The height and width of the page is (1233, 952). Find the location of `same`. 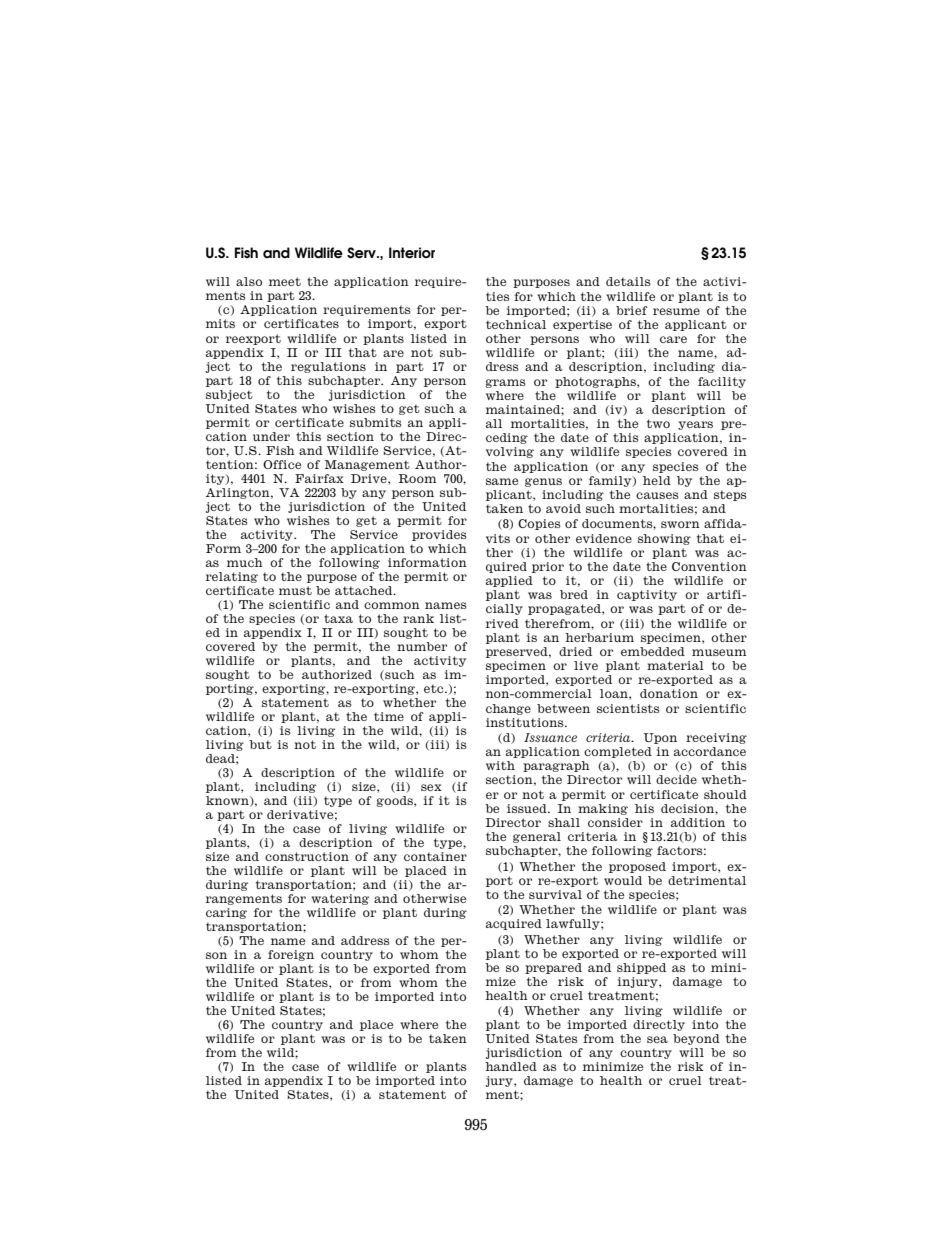

same is located at coordinates (502, 481).
